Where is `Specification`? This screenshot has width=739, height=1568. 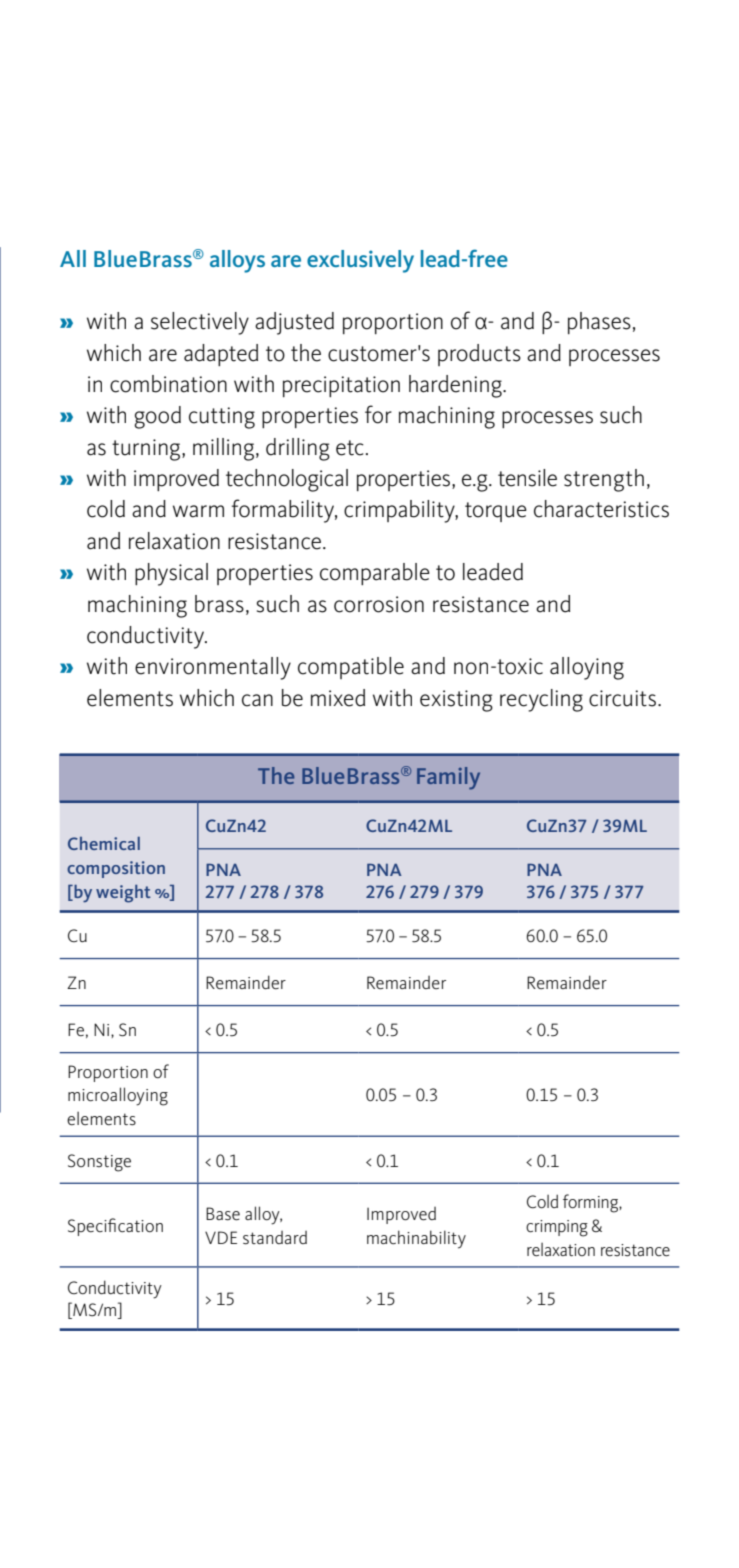
Specification is located at coordinates (115, 1227).
